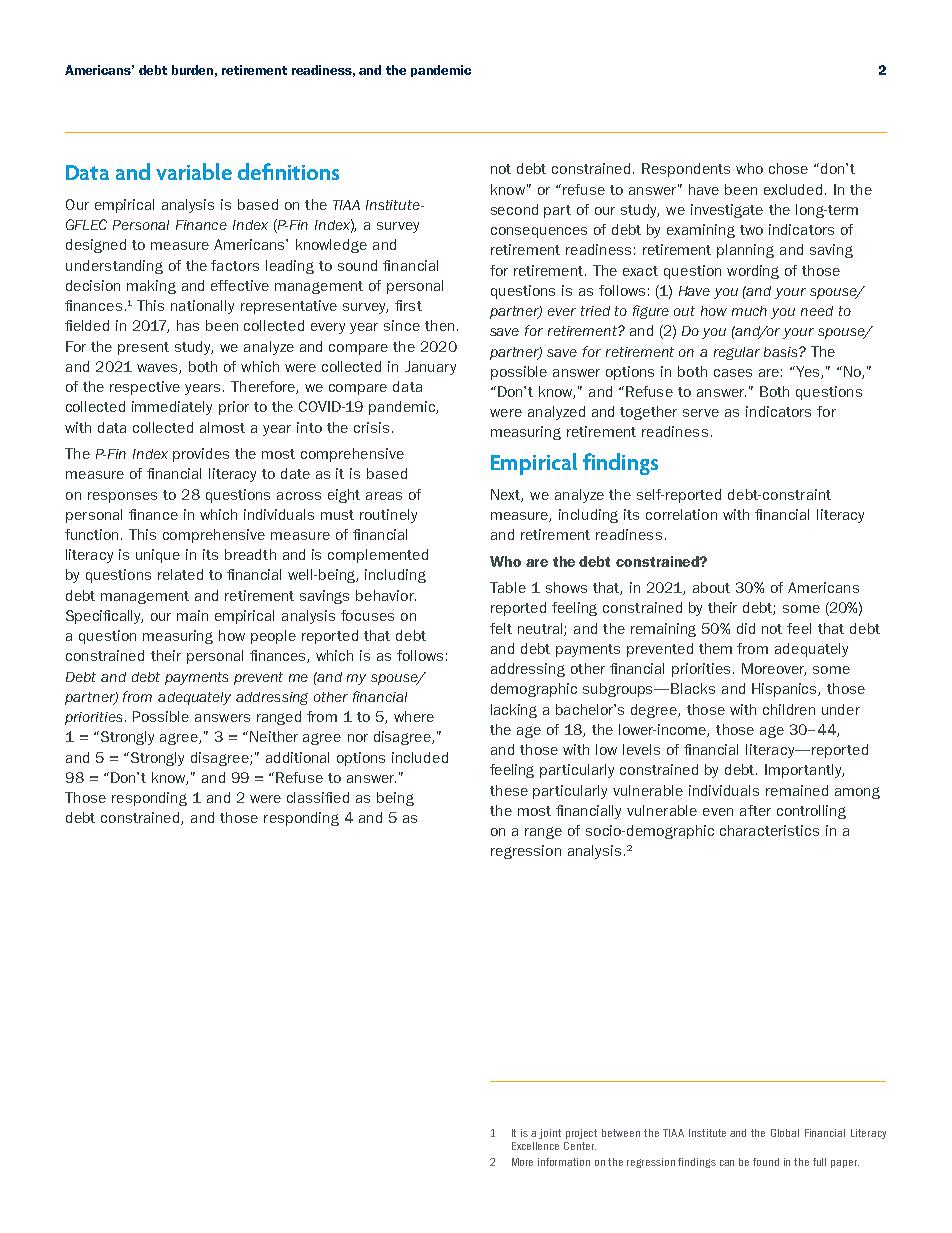 This screenshot has height=1233, width=952. What do you see at coordinates (715, 648) in the screenshot?
I see `them` at bounding box center [715, 648].
